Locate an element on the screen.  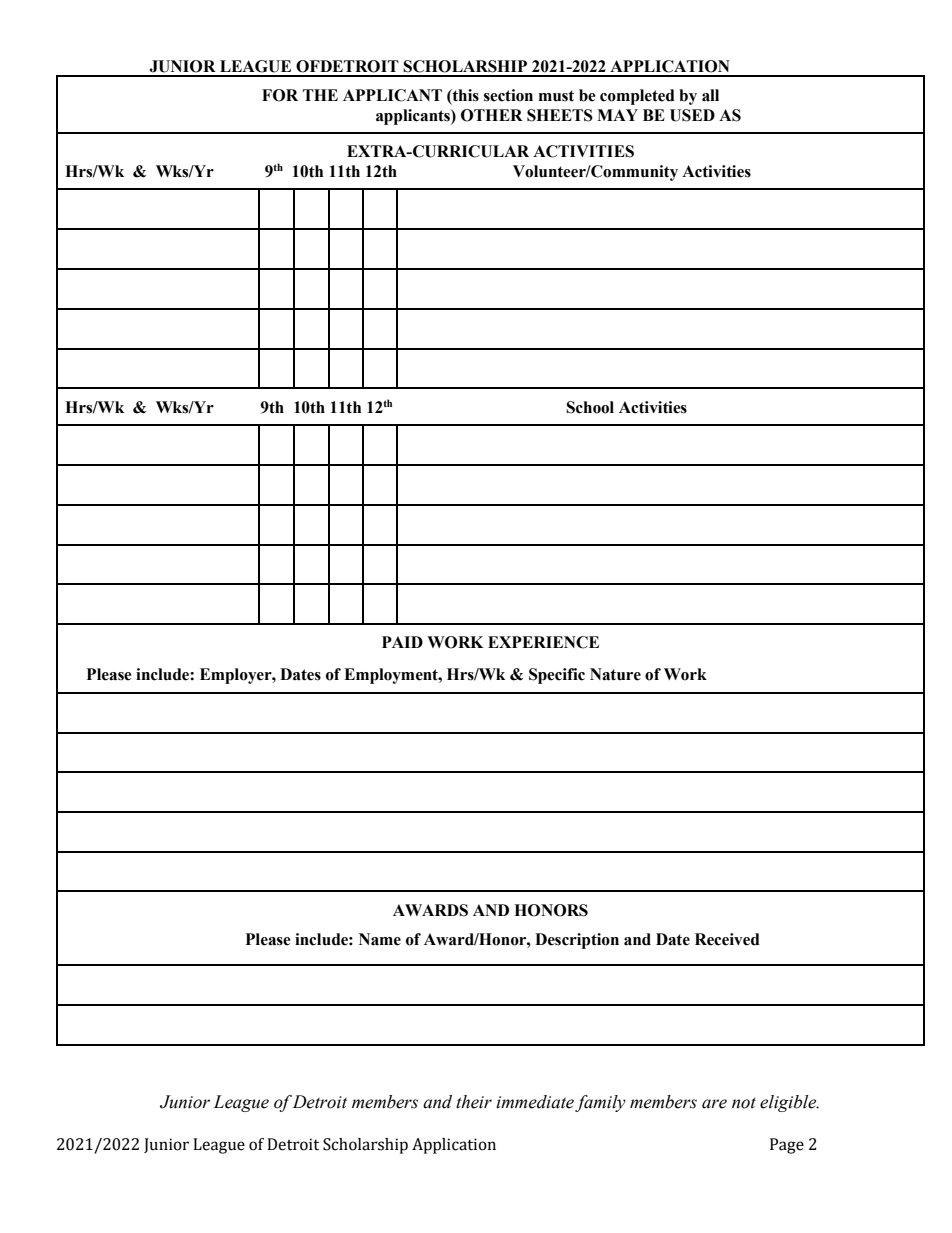
immediate is located at coordinates (535, 1102).
